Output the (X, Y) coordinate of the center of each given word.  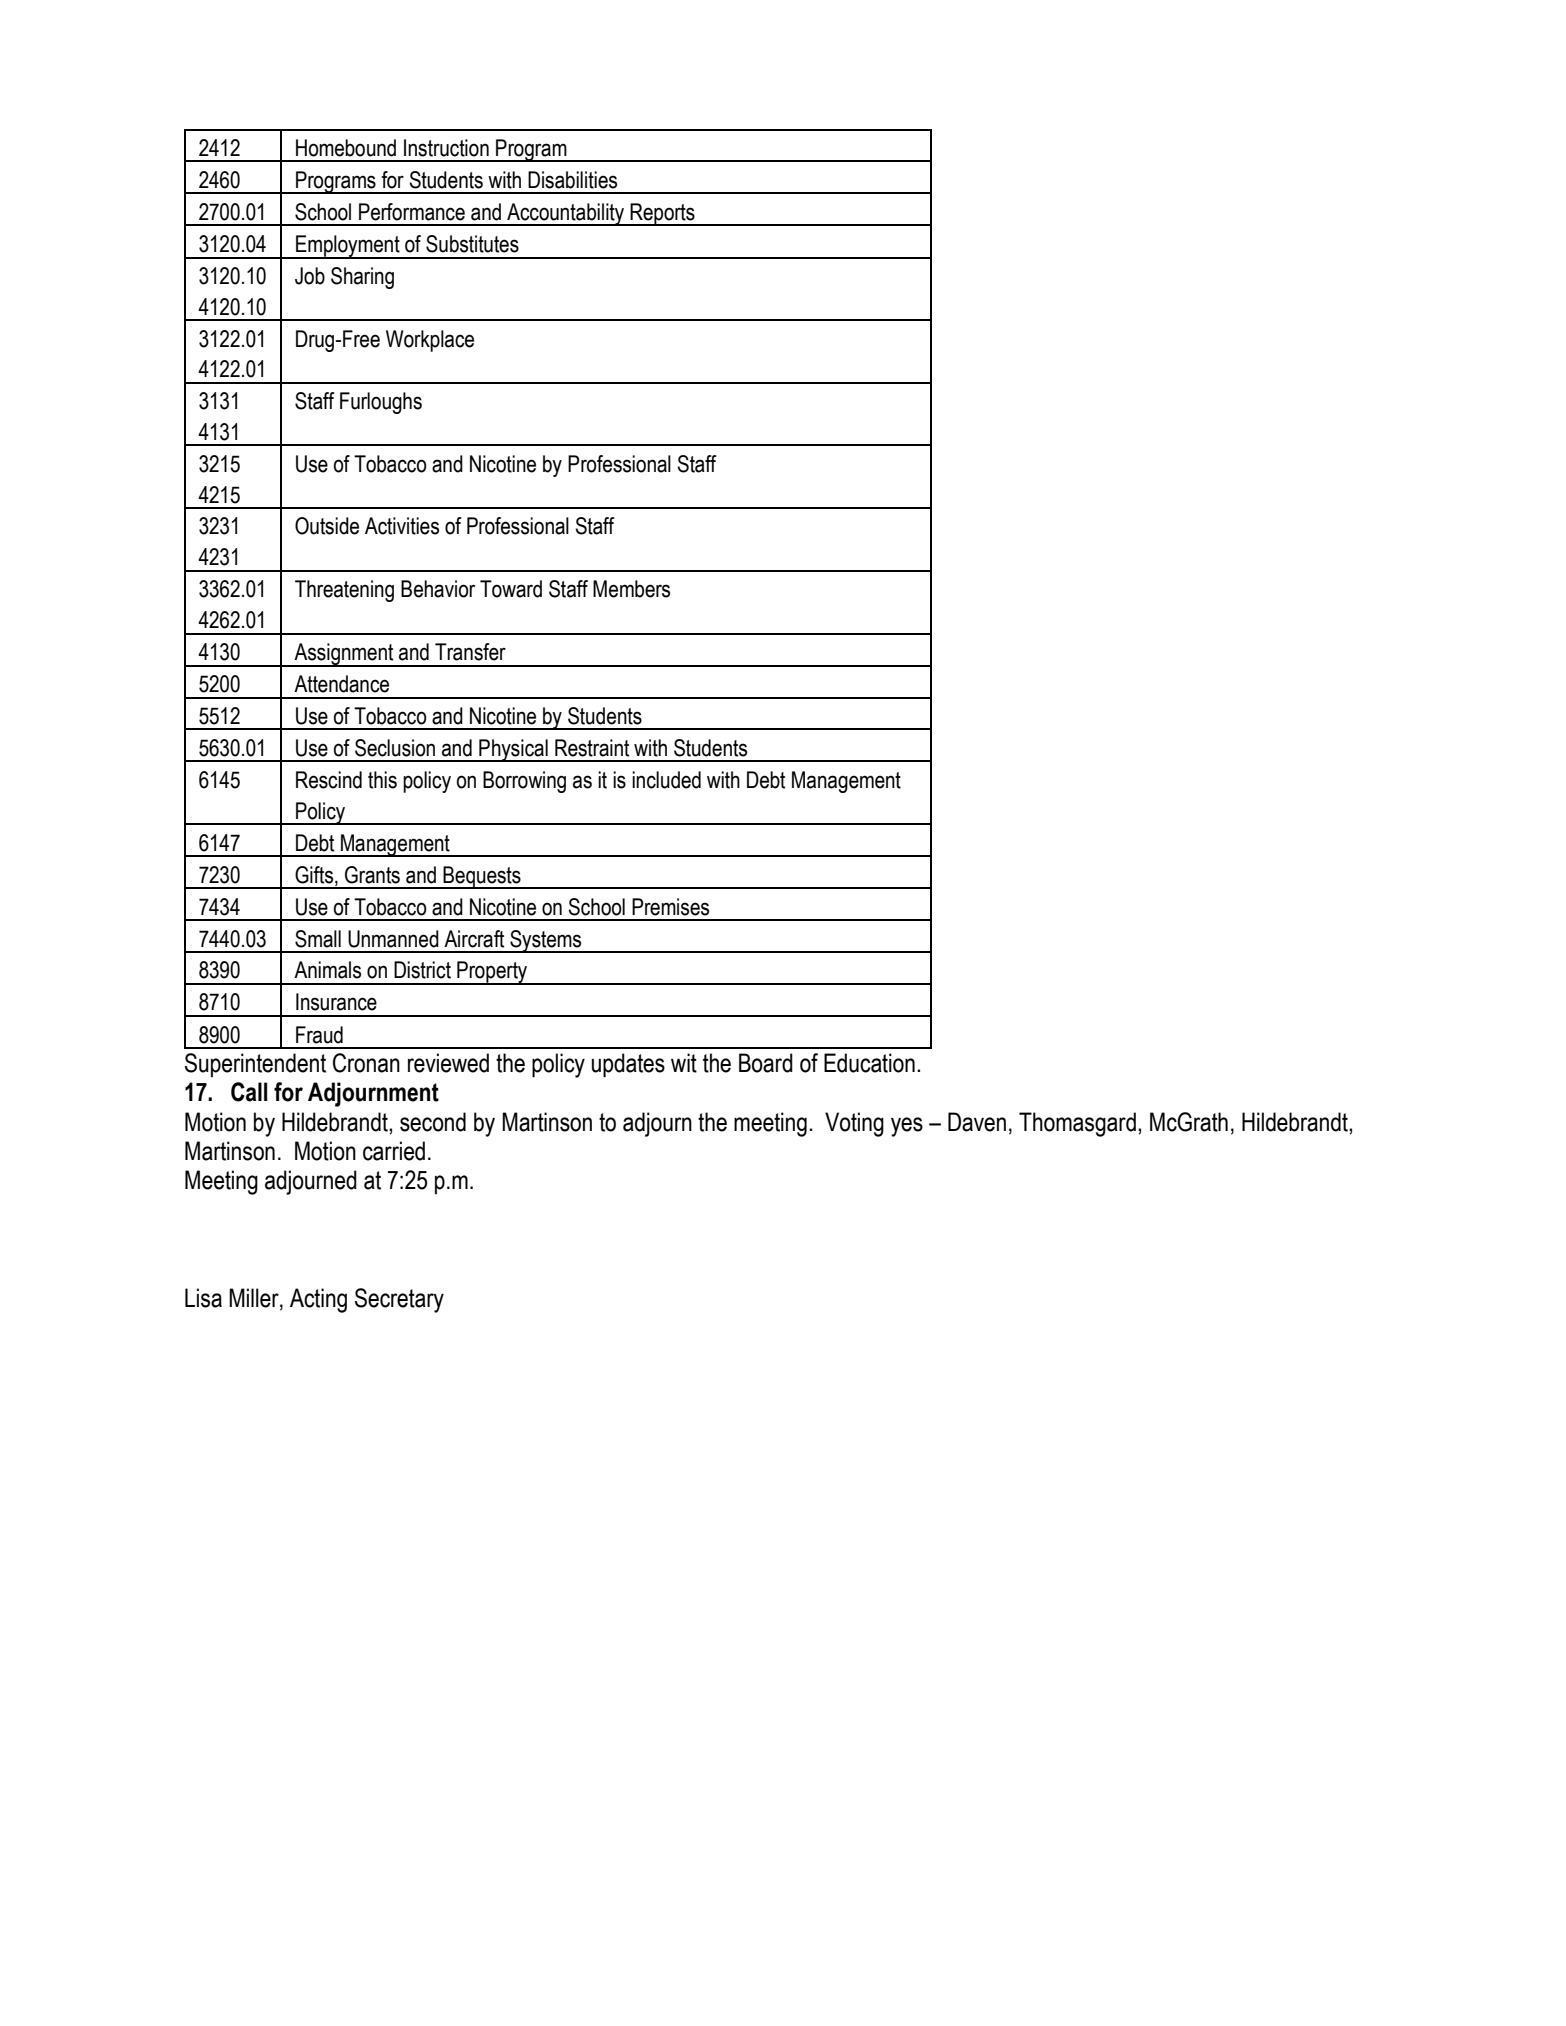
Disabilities (572, 180)
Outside (327, 526)
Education (869, 1063)
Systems (546, 941)
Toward (511, 589)
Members (631, 589)
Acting (318, 1300)
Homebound (346, 148)
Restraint (592, 748)
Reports (663, 214)
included (666, 780)
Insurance (336, 1002)
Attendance (341, 684)
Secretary (399, 1300)
